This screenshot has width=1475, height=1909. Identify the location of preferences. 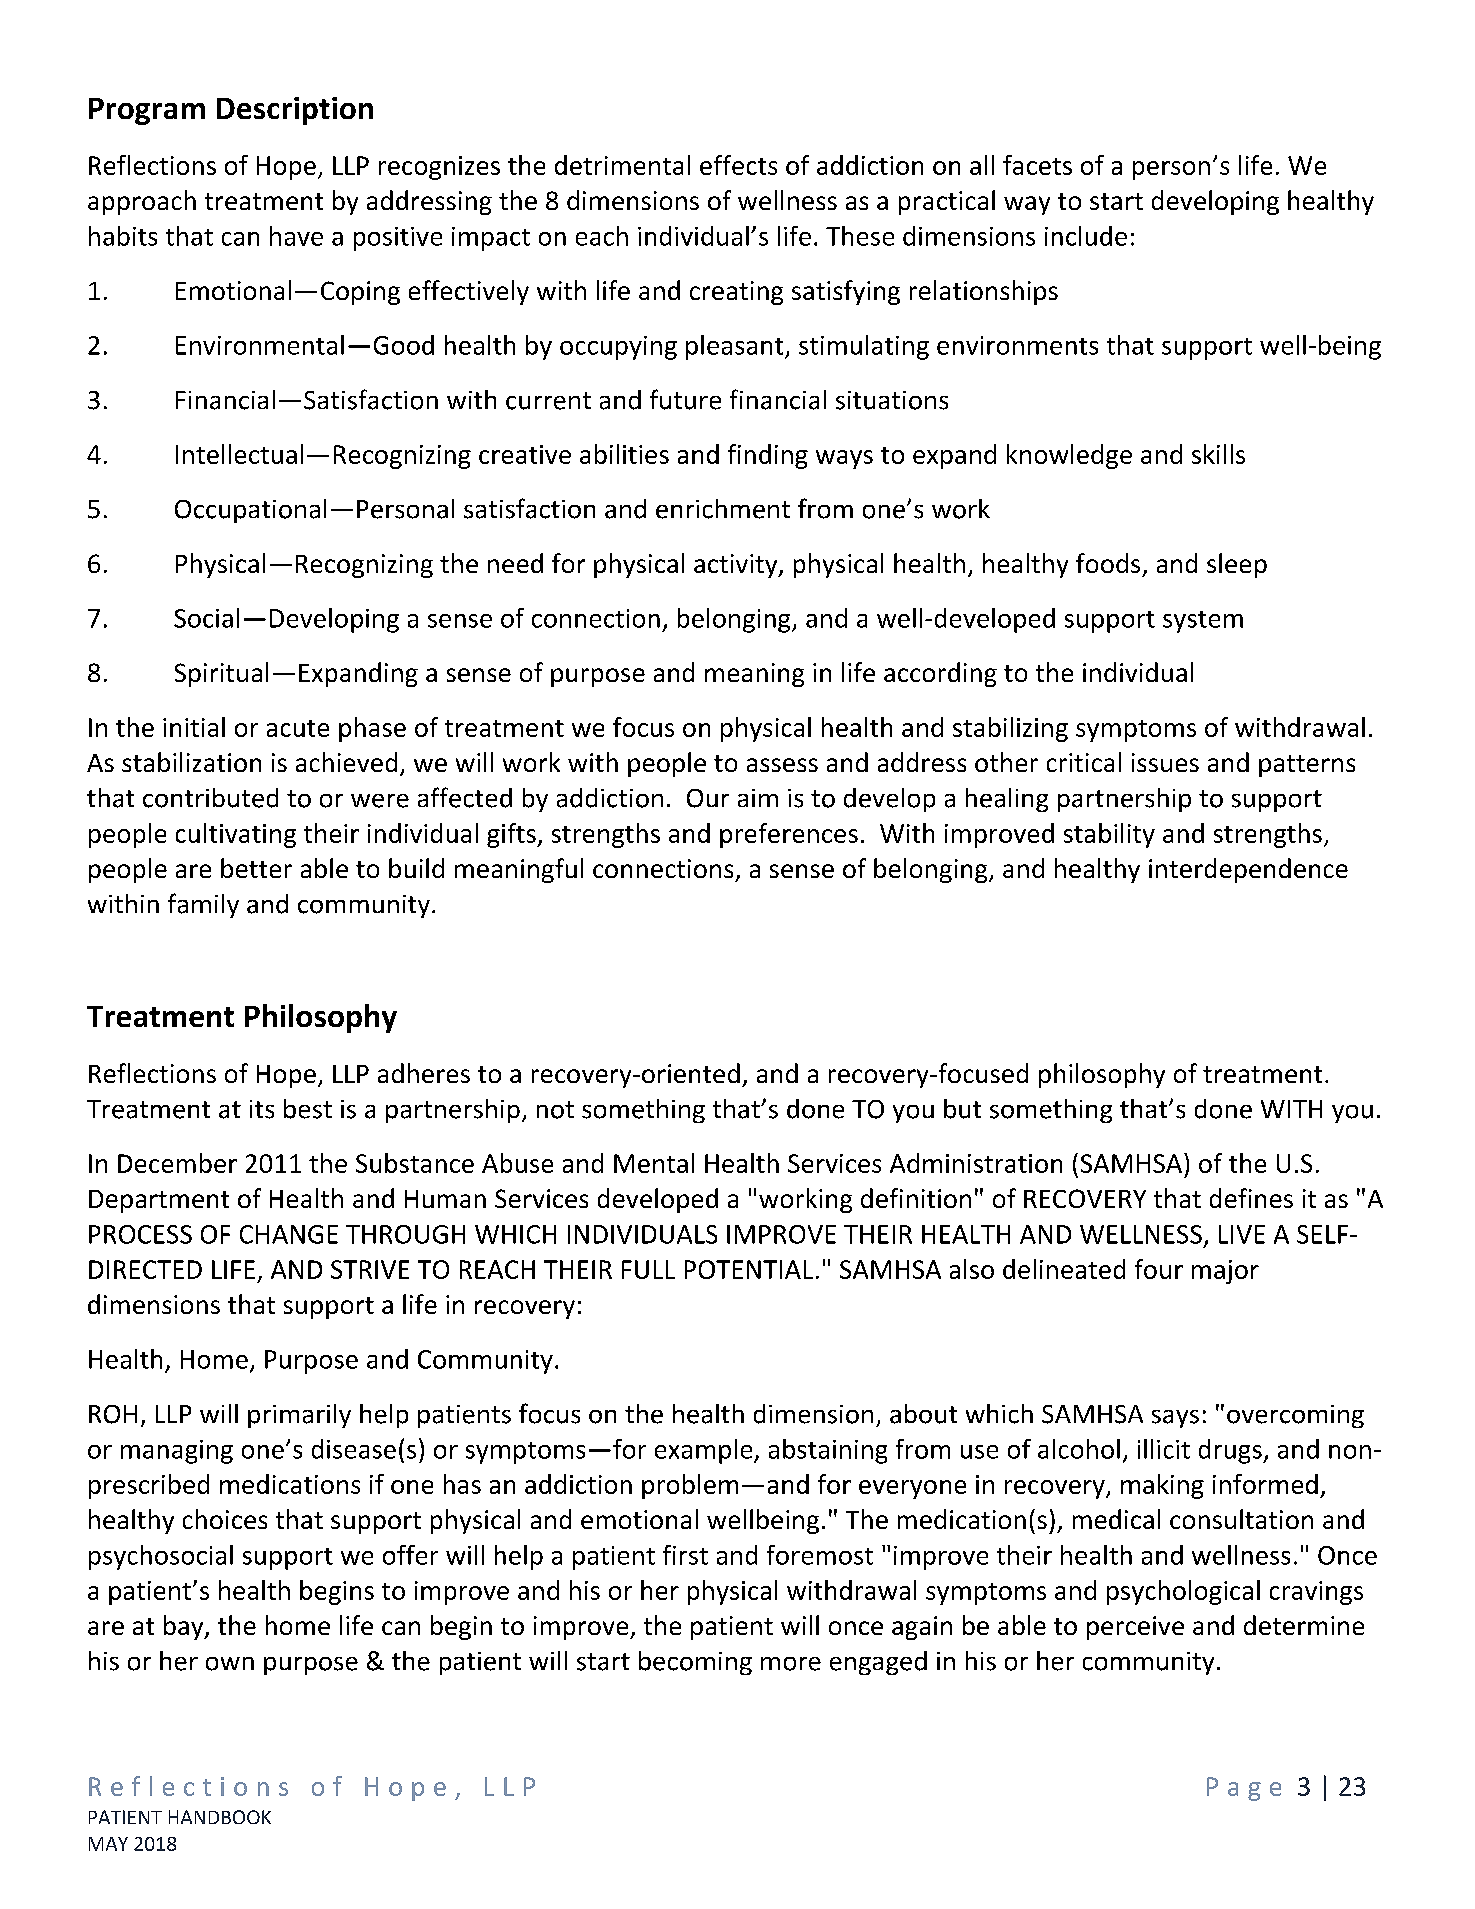
(789, 835).
